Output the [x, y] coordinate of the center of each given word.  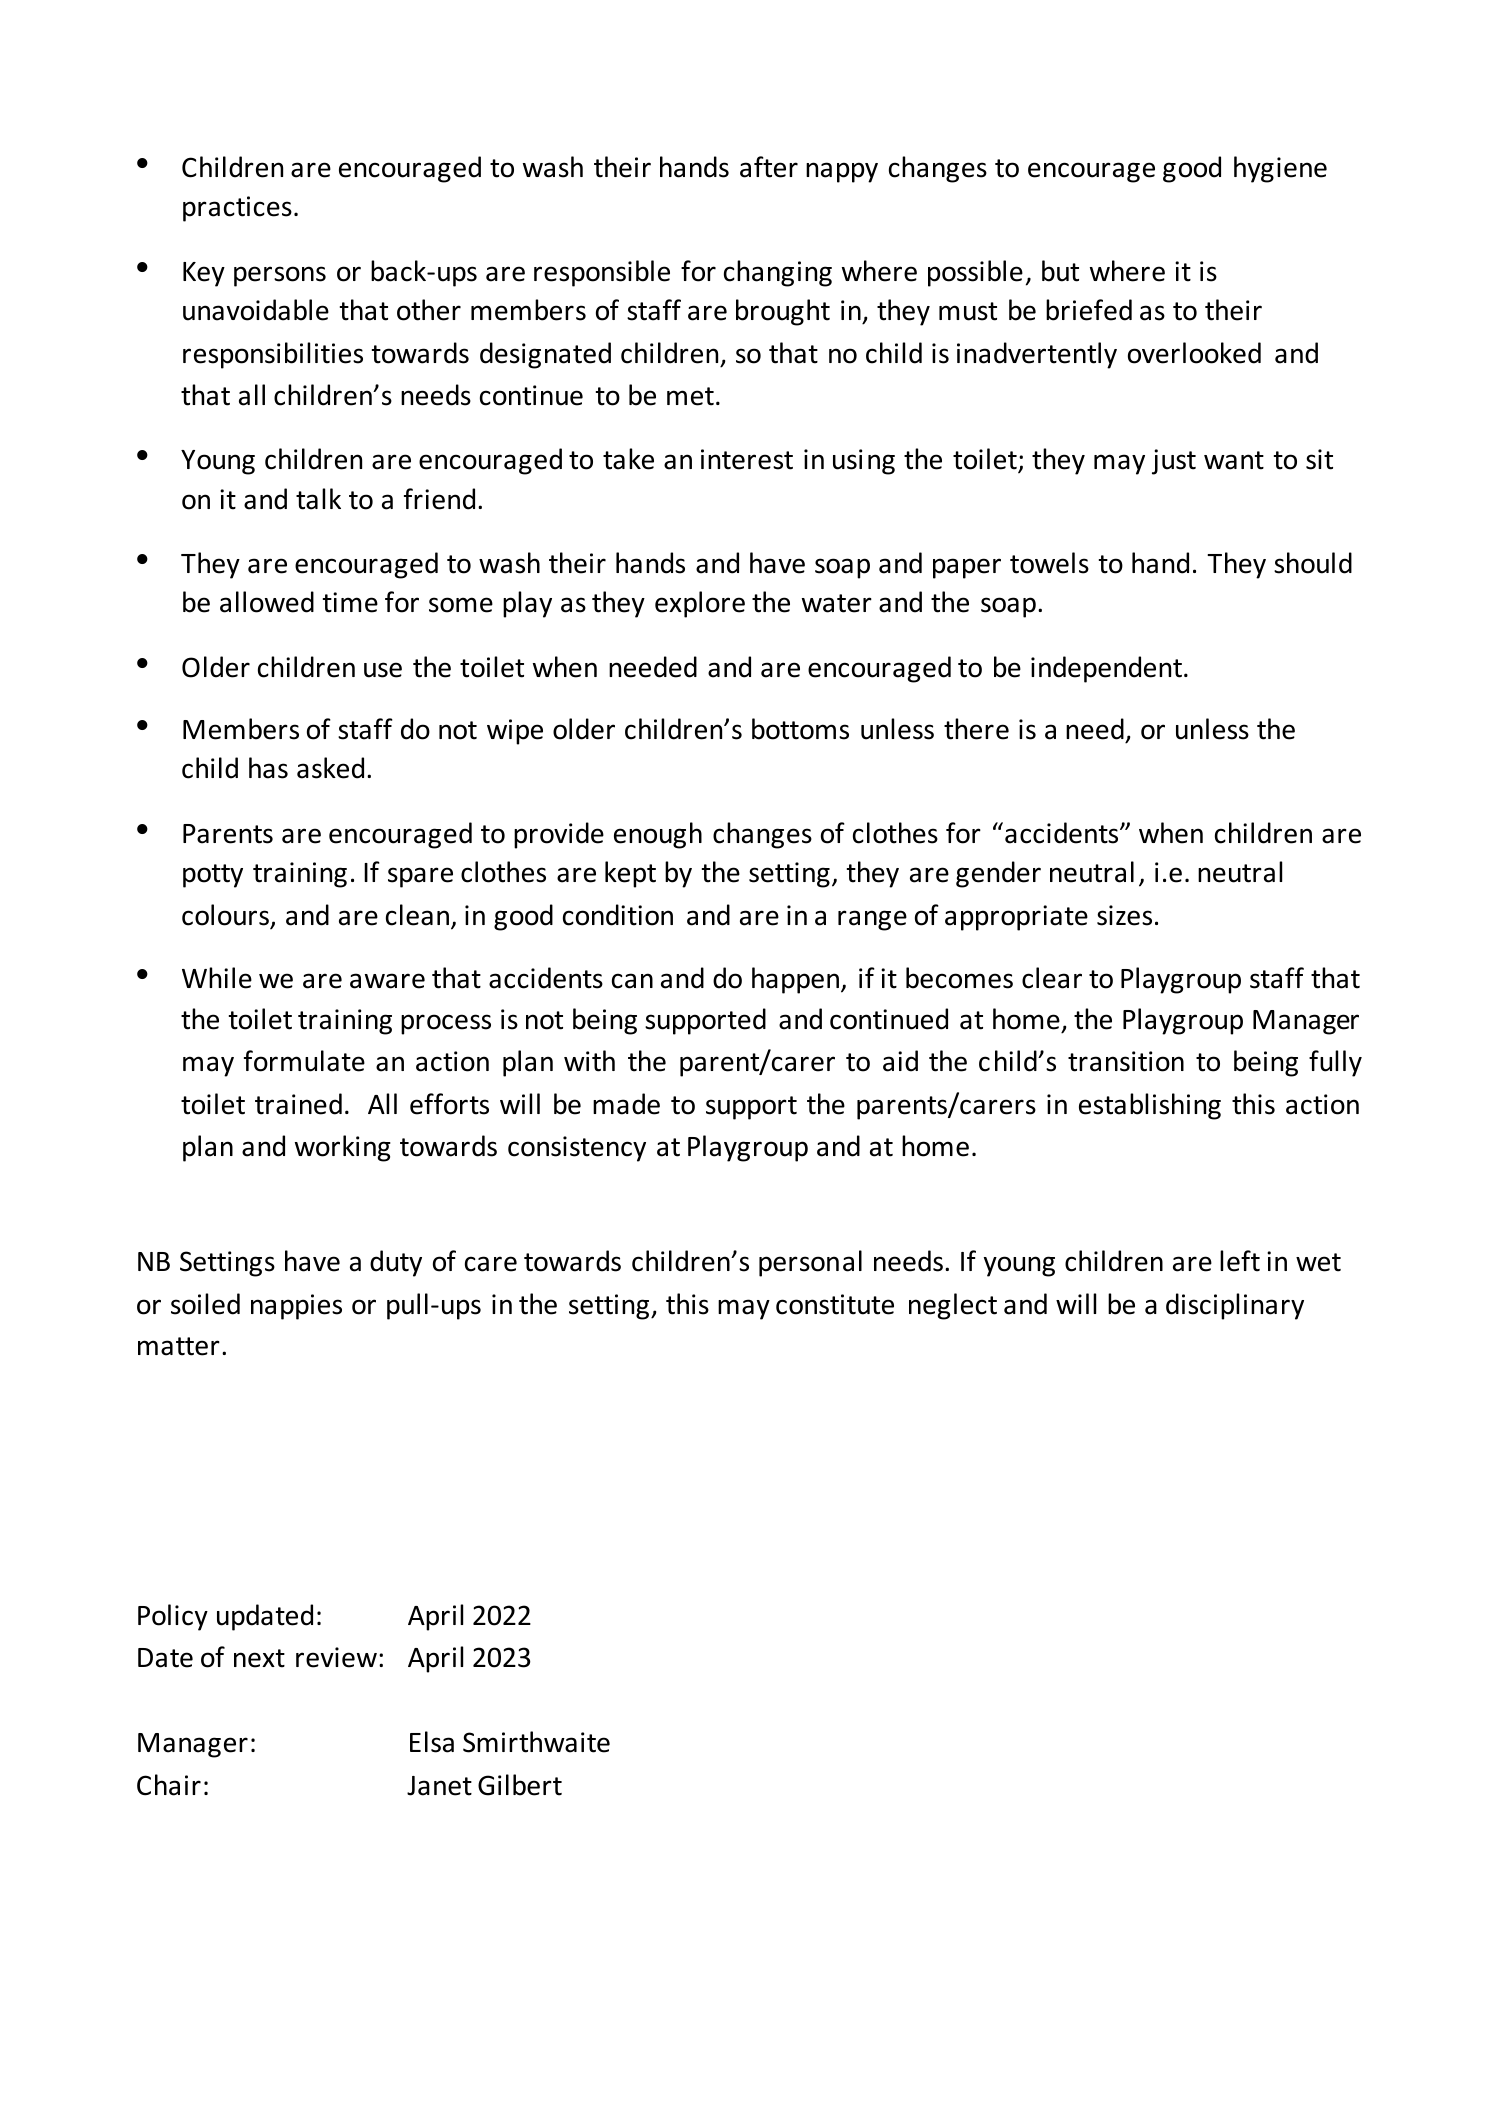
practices [237, 209]
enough [658, 835]
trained [298, 1104]
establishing [1150, 1106]
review [336, 1657]
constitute [835, 1304]
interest [747, 459]
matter [179, 1346]
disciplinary [1235, 1306]
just [1174, 462]
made [626, 1104]
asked [330, 768]
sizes [1124, 915]
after [769, 167]
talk [318, 499]
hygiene [1280, 169]
